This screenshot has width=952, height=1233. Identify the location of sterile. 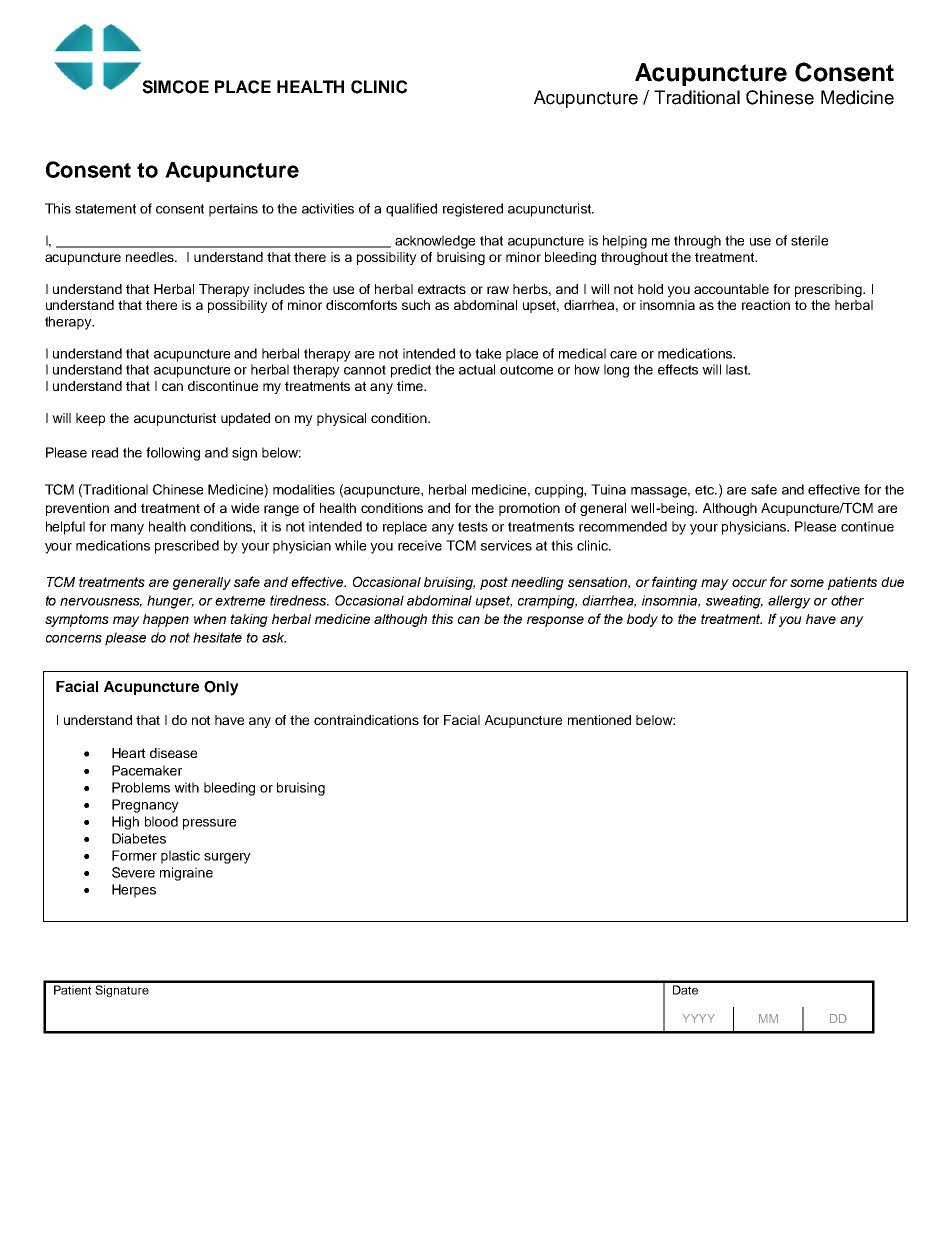
(809, 240).
